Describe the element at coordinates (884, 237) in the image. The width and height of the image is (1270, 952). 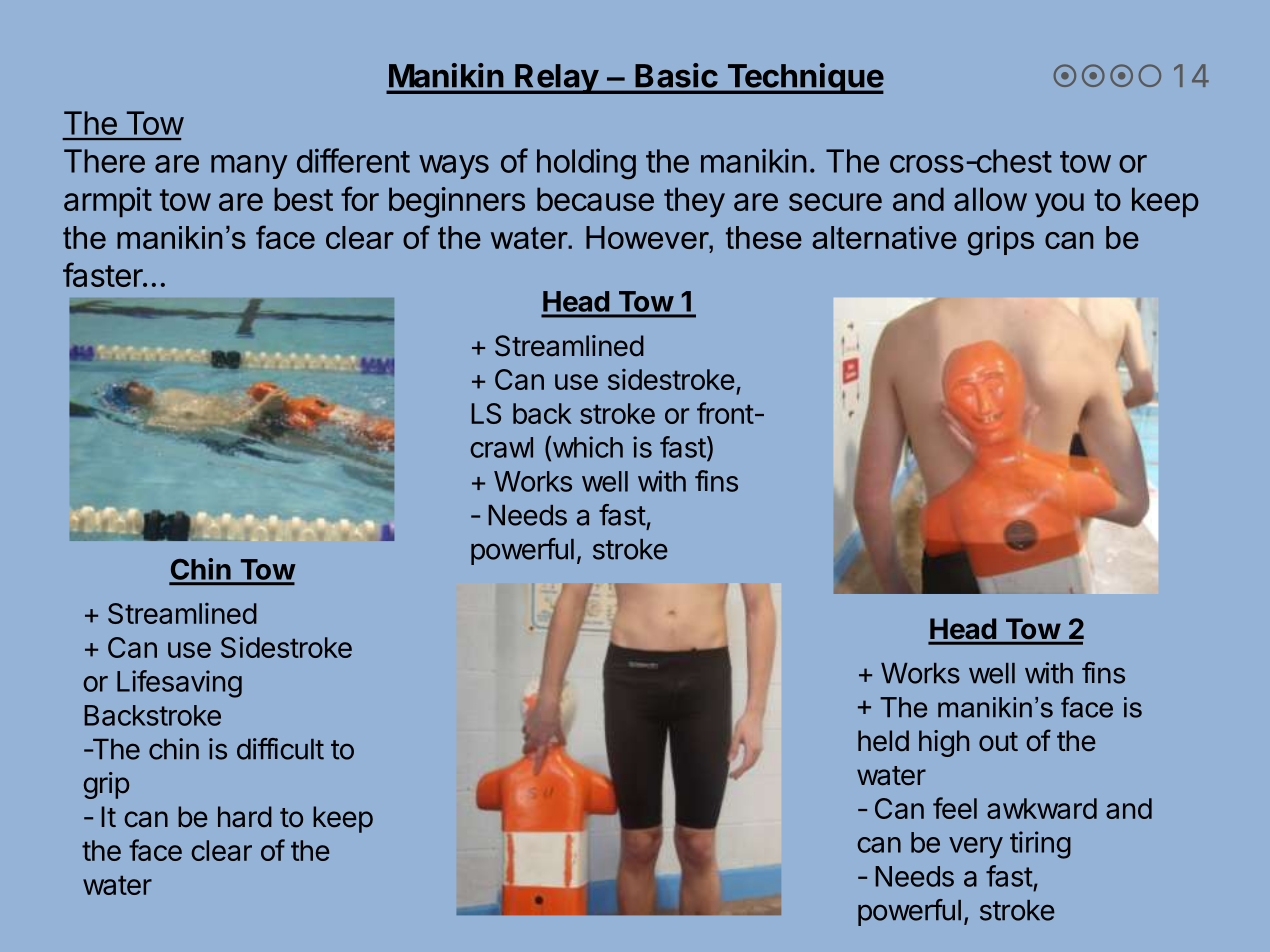
I see `alternative` at that location.
